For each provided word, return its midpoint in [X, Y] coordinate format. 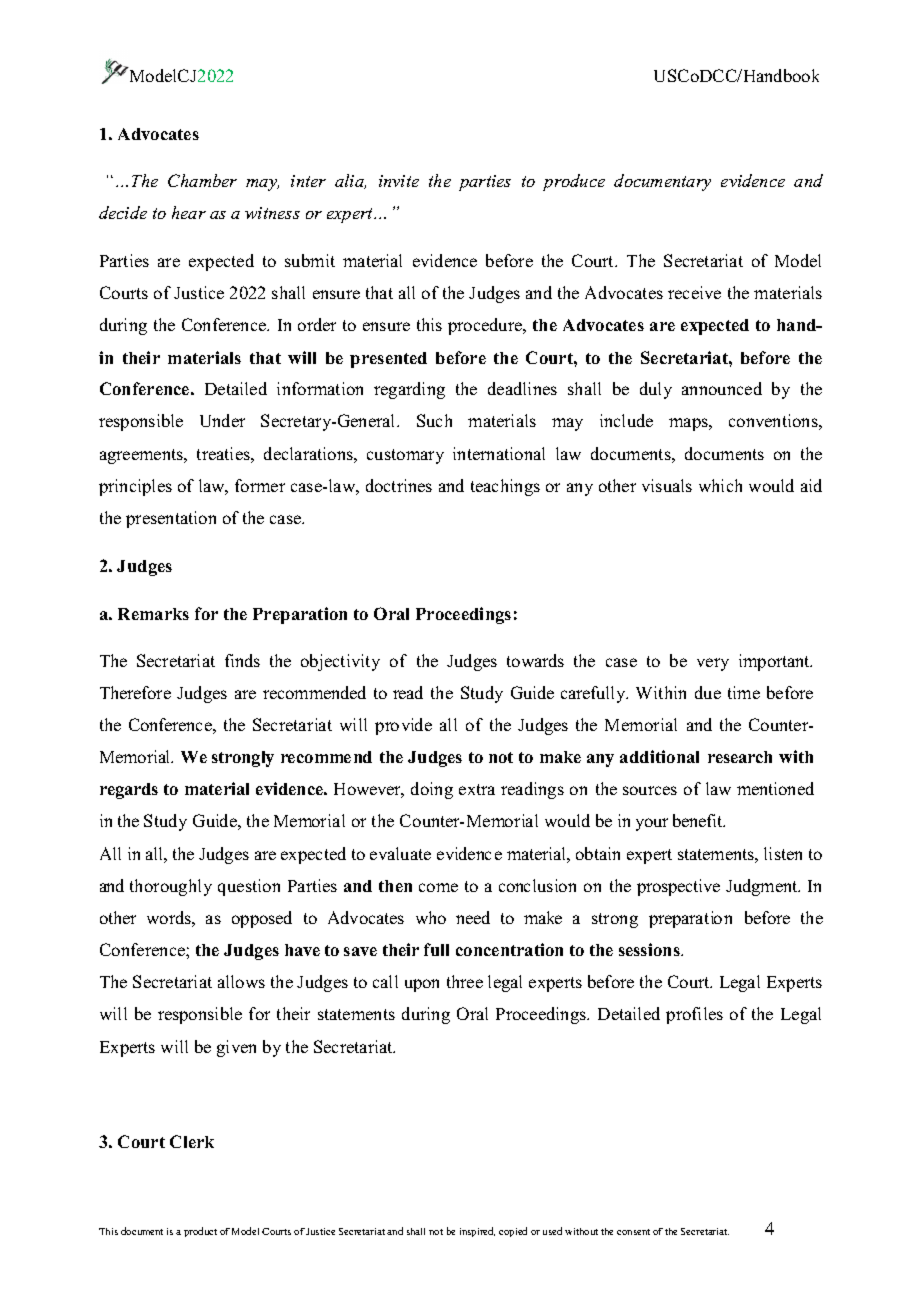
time [744, 692]
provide [403, 726]
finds [242, 660]
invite [399, 181]
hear [189, 212]
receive [694, 292]
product [200, 1232]
